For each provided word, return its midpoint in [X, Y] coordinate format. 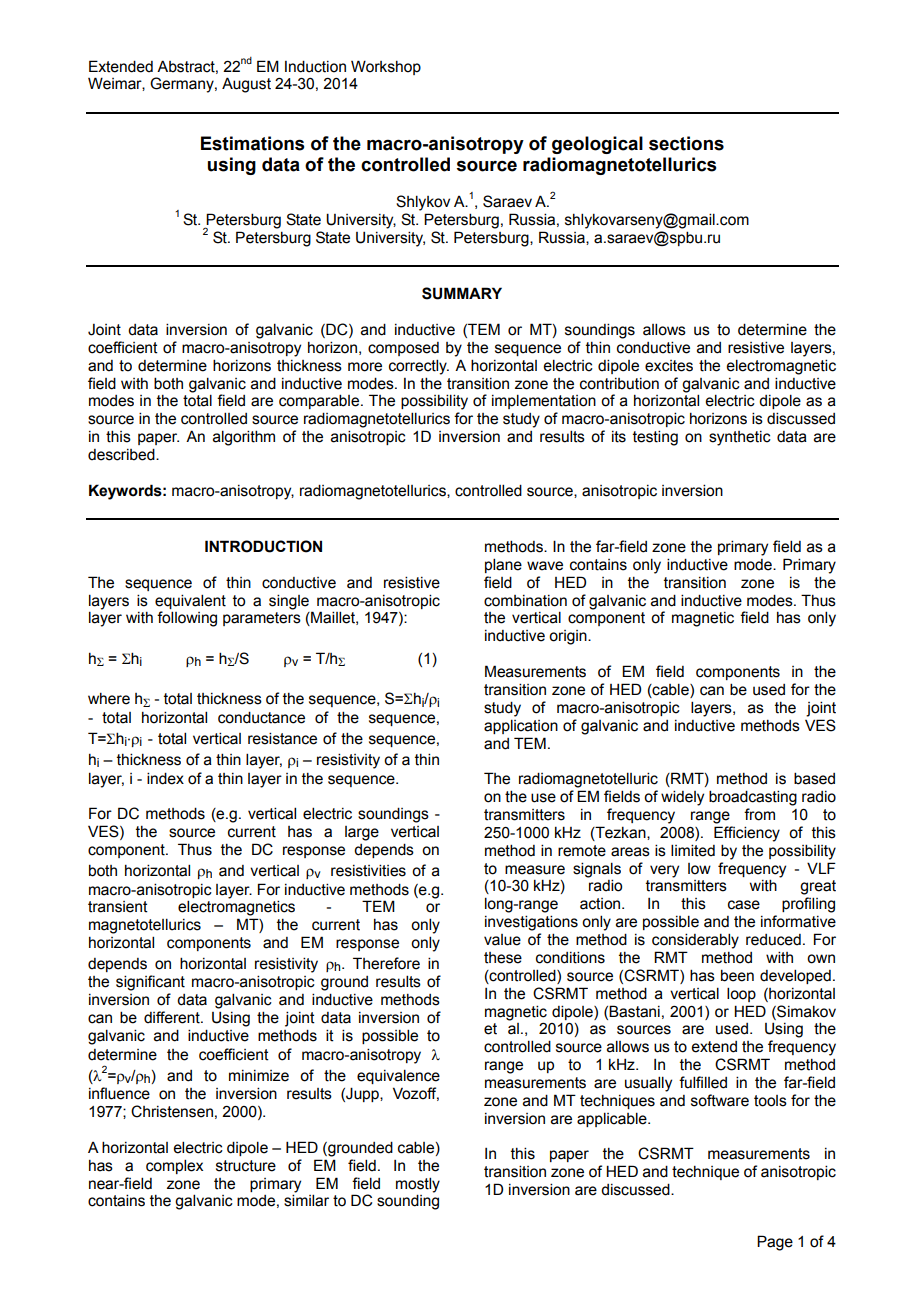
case [744, 905]
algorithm [244, 438]
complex [174, 1166]
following [187, 619]
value [502, 940]
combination [525, 601]
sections [686, 143]
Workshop [386, 67]
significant [150, 983]
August [246, 85]
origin [569, 637]
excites [669, 366]
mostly [418, 1185]
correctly [419, 367]
